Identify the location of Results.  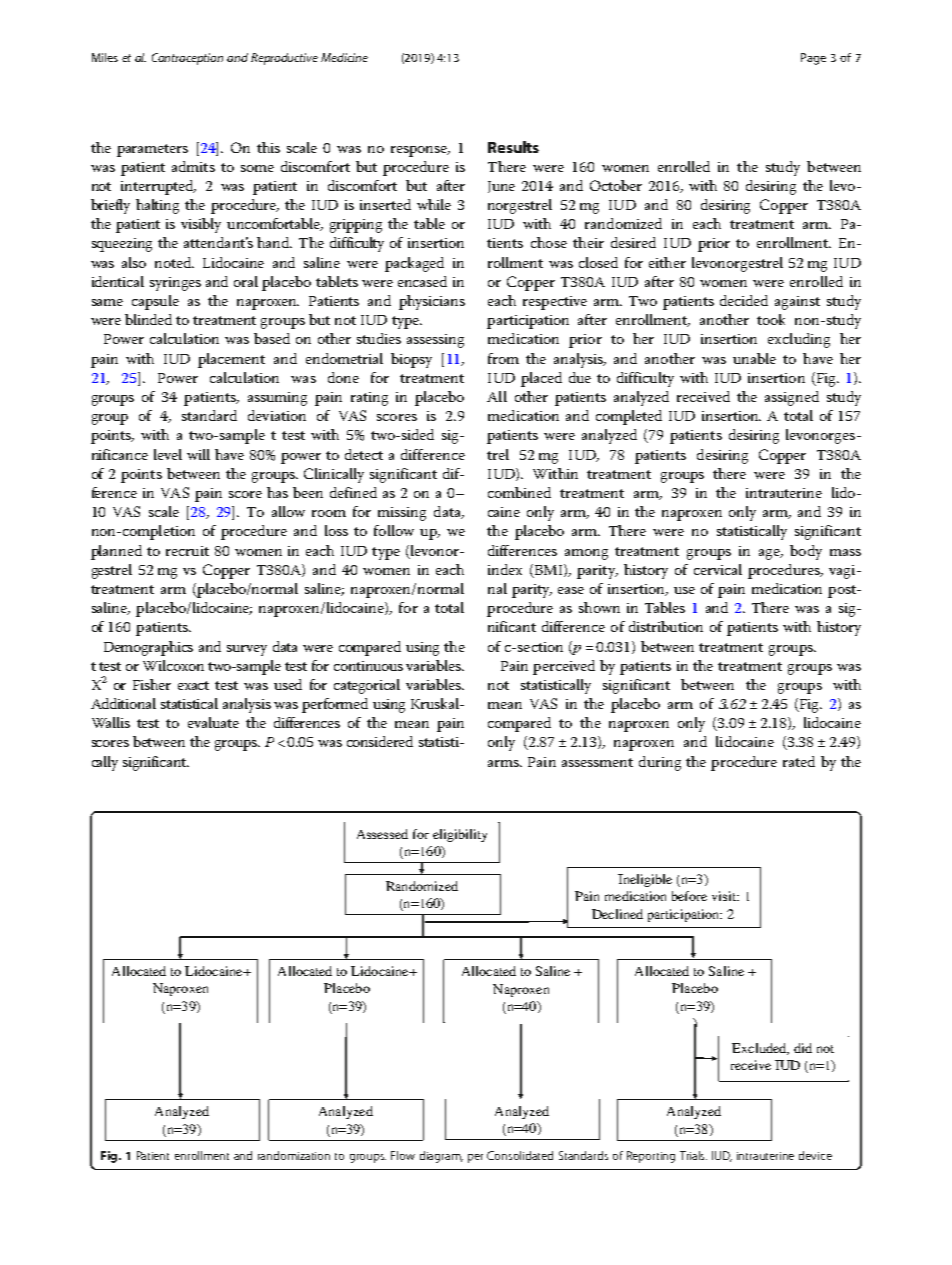
(513, 147).
